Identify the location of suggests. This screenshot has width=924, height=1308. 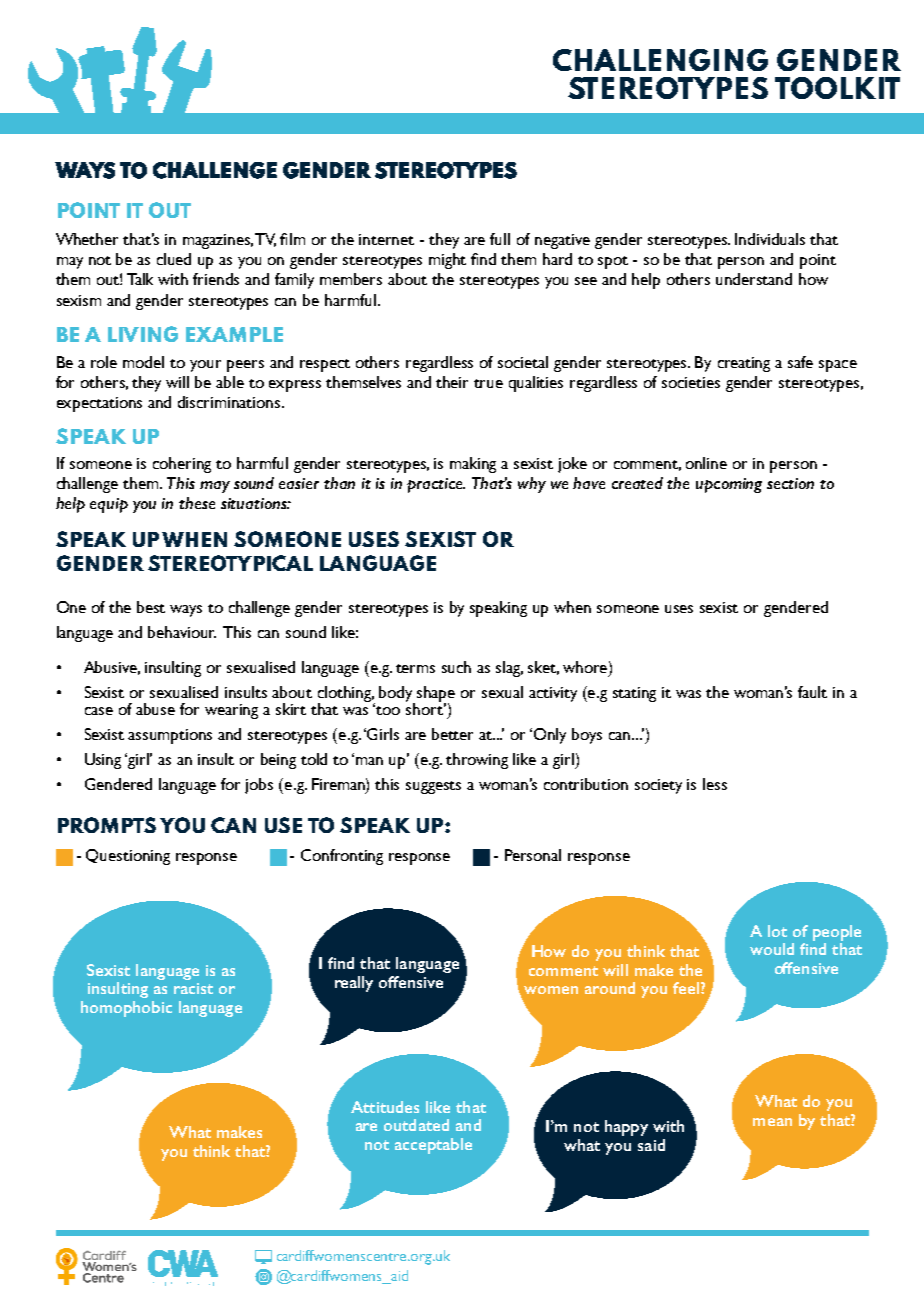
(433, 787).
